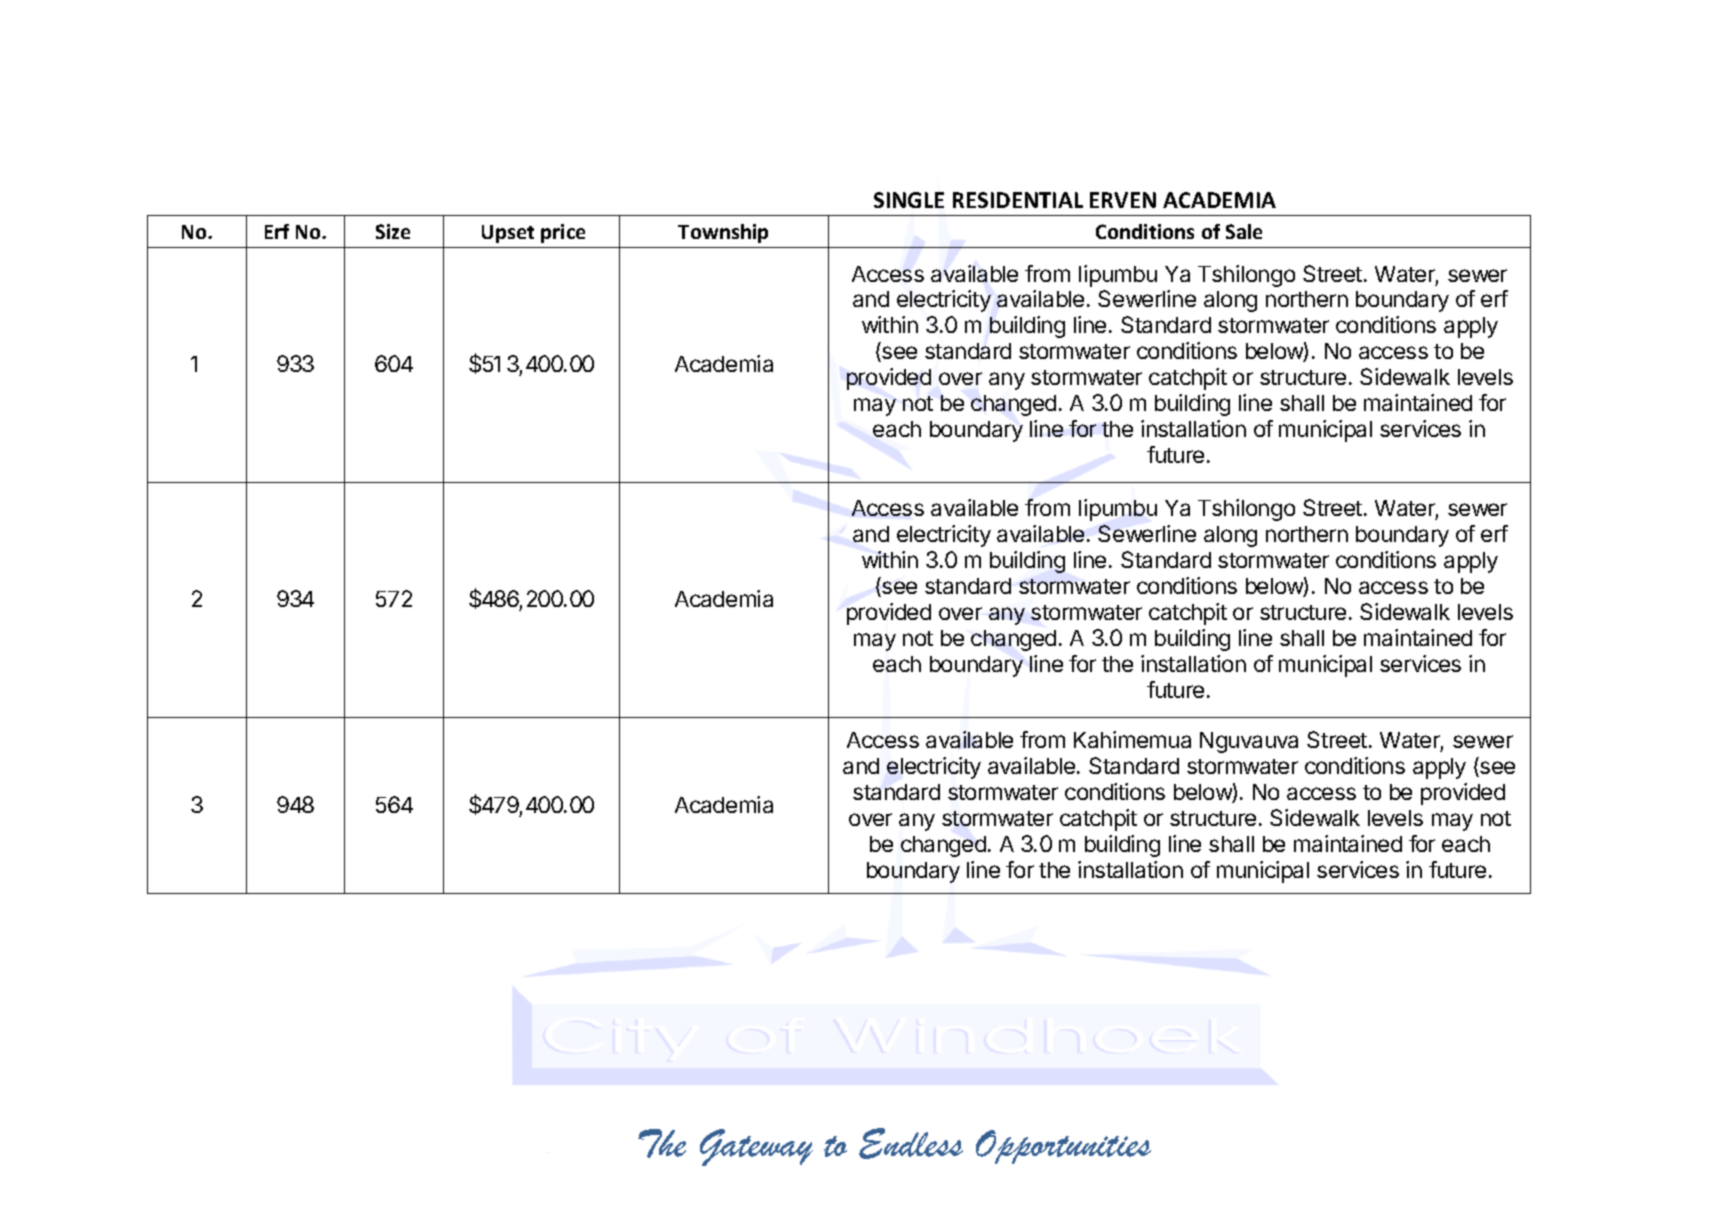 The width and height of the page is (1727, 1221). Describe the element at coordinates (1063, 1147) in the page. I see `Opportunities` at that location.
